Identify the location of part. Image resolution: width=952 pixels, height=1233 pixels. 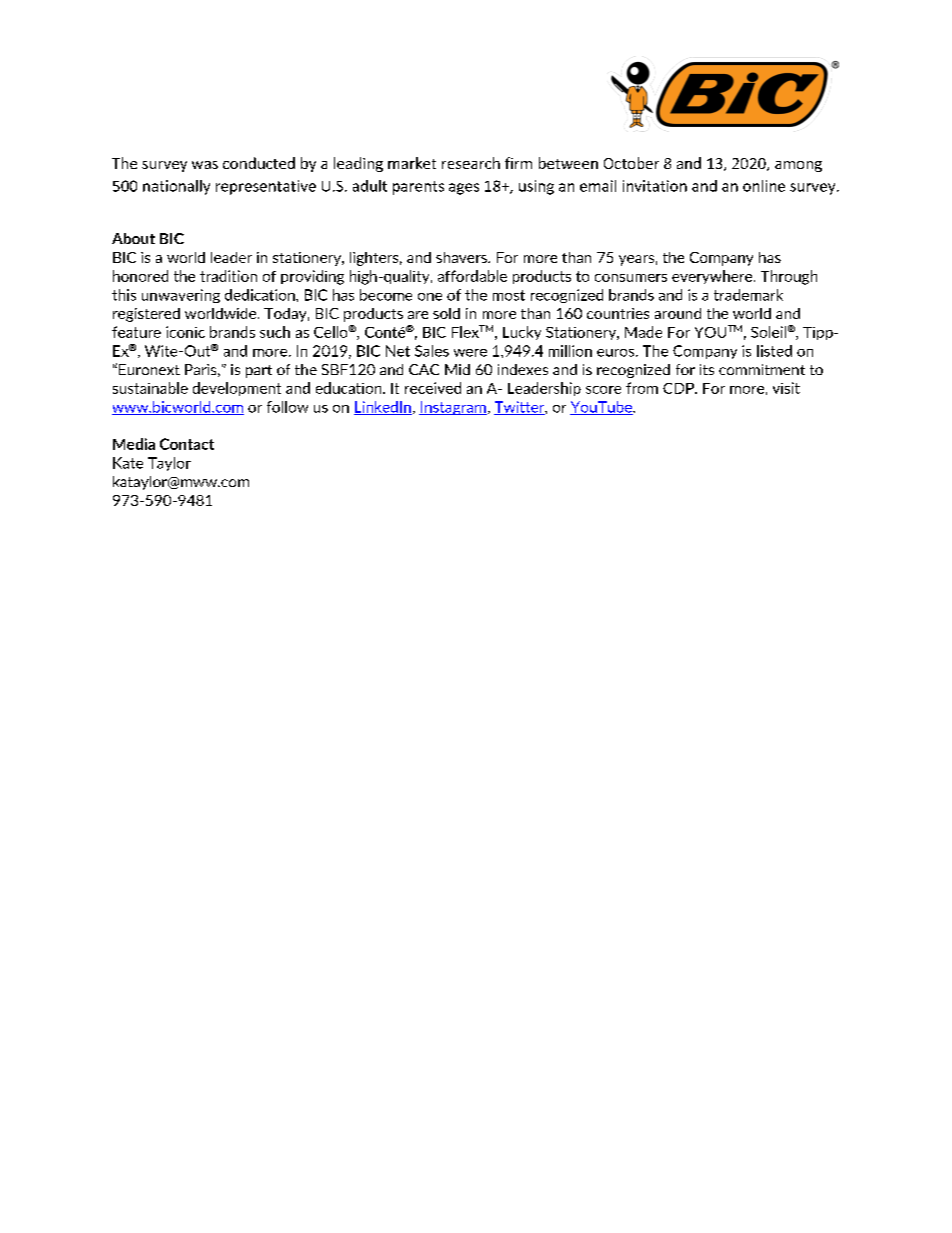
(259, 371).
